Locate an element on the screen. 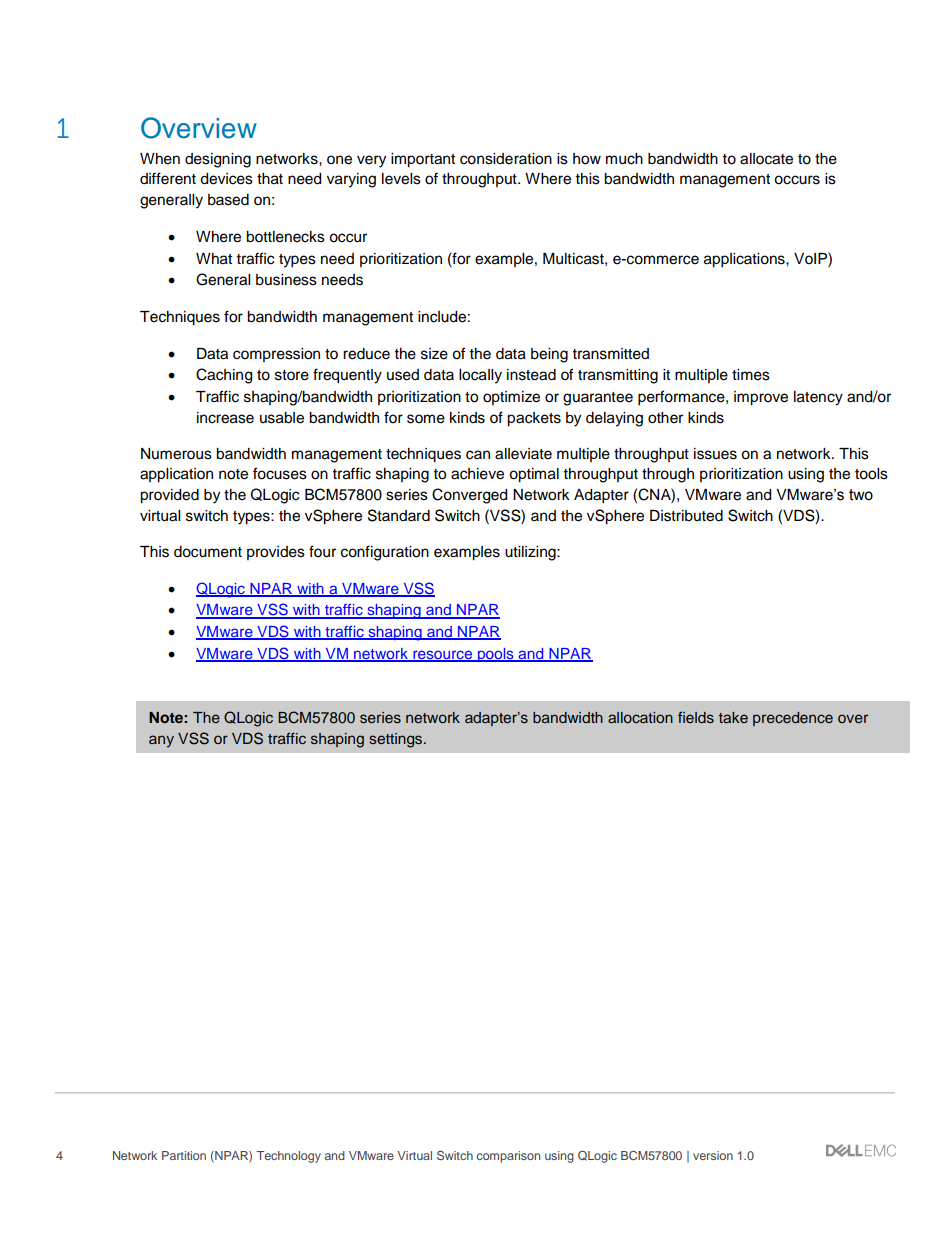  version is located at coordinates (713, 1155).
